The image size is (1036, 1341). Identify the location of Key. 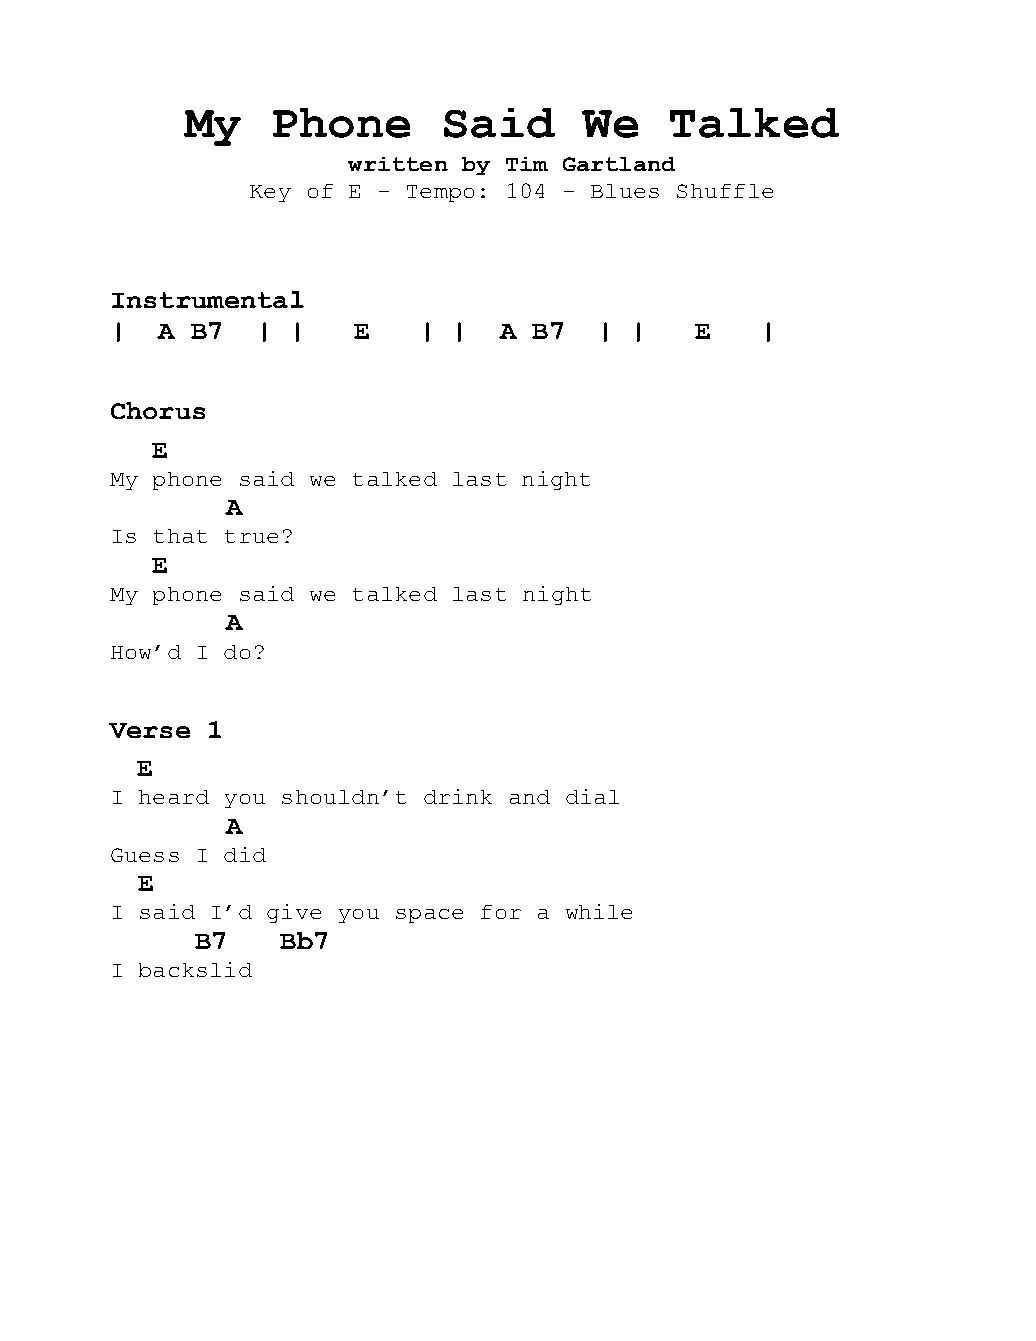
(270, 193).
